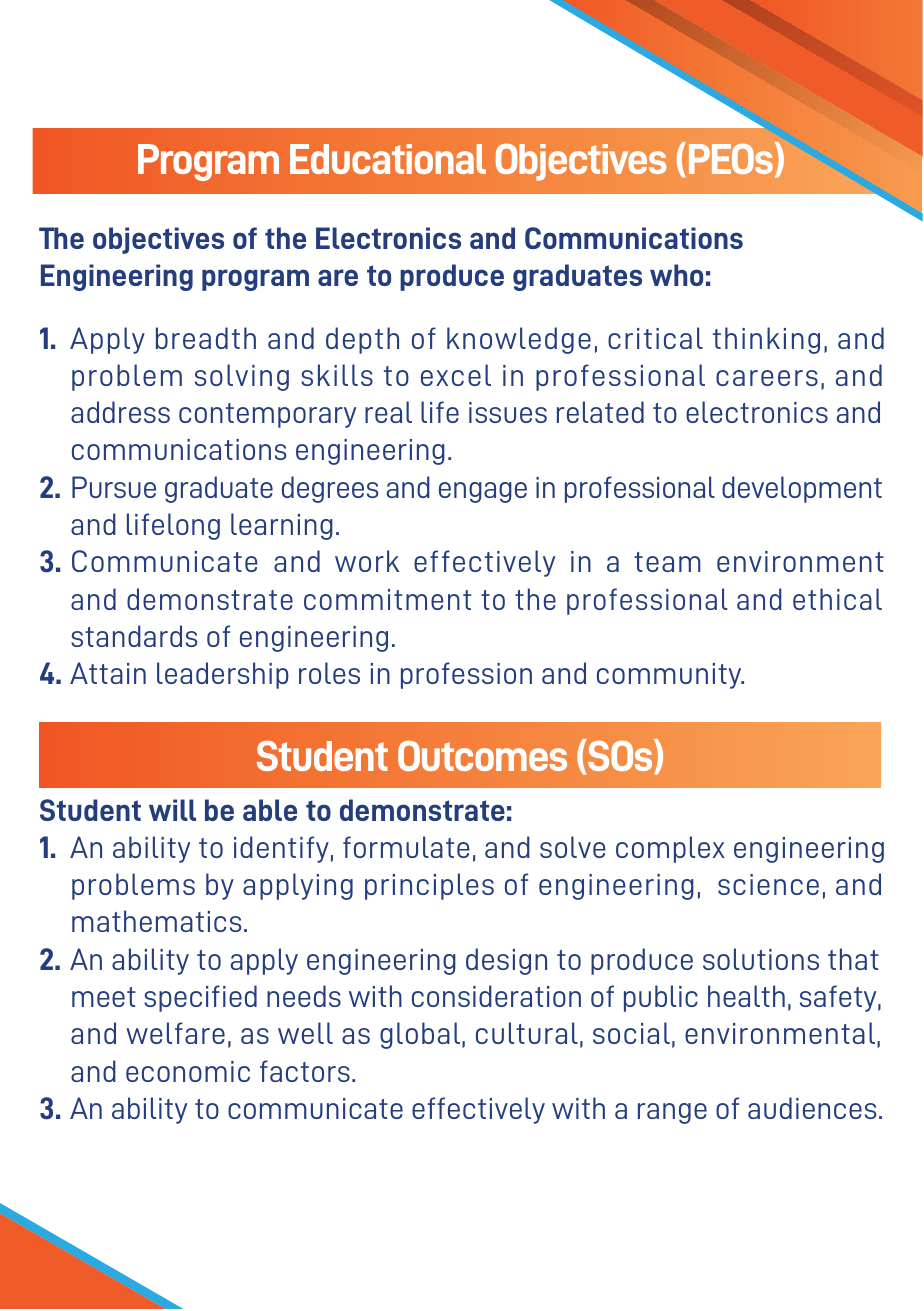 The width and height of the screenshot is (924, 1311). Describe the element at coordinates (676, 275) in the screenshot. I see `who` at that location.
